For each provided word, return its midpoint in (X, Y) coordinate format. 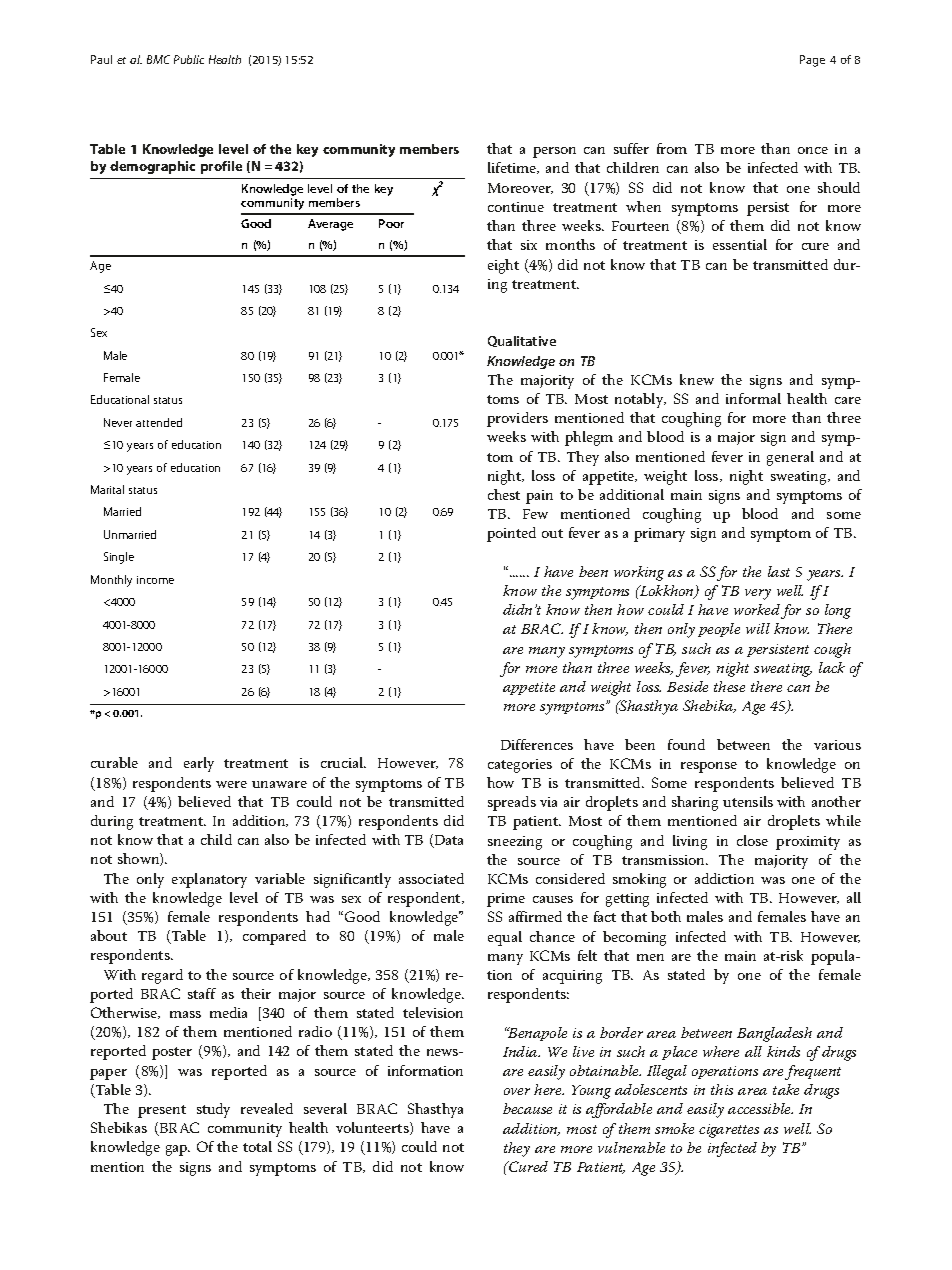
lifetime (513, 168)
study (213, 1110)
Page (812, 61)
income (155, 580)
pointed (511, 534)
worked (757, 609)
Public (189, 59)
